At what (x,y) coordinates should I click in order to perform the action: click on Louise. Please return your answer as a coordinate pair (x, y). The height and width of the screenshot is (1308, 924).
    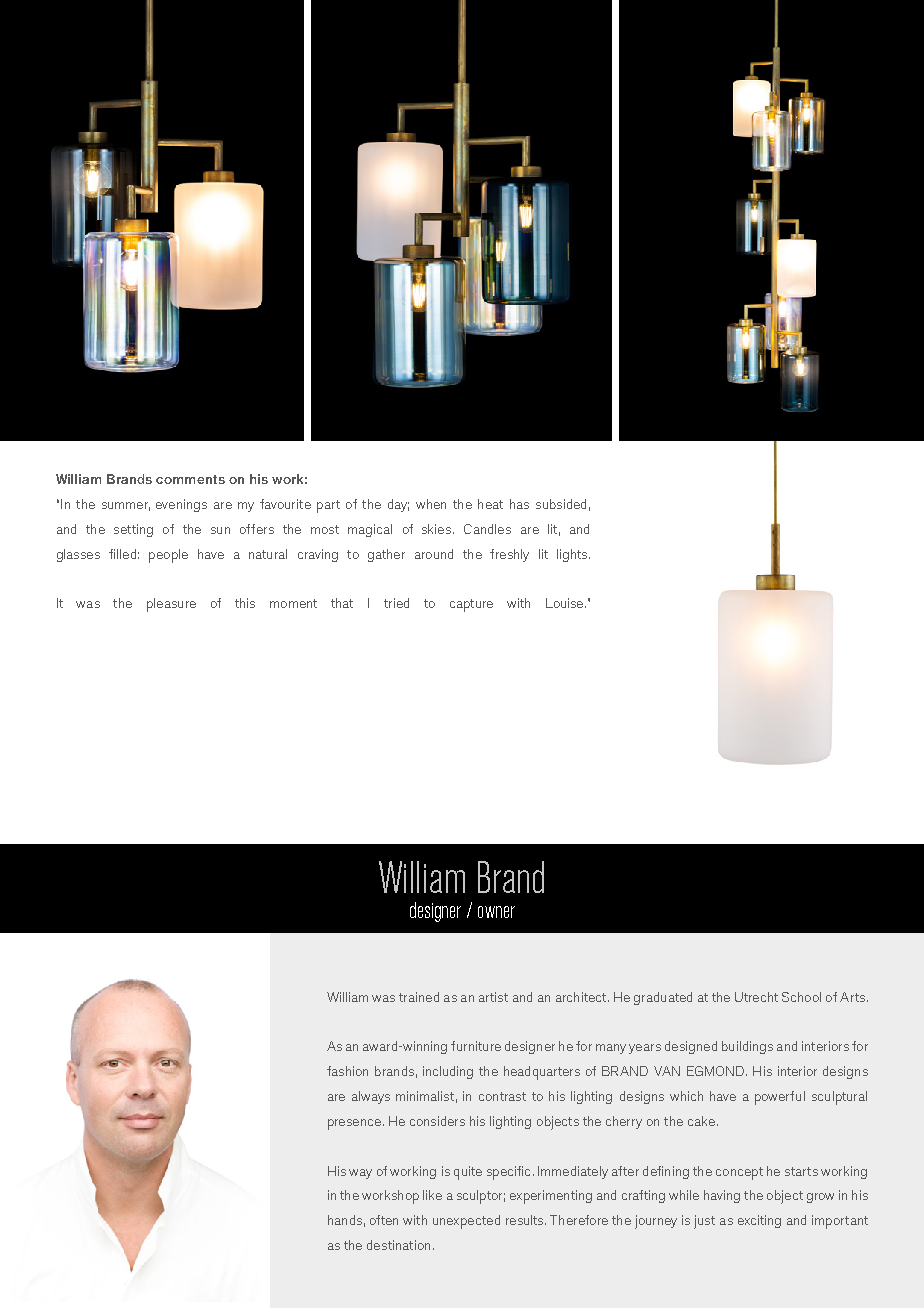
    Looking at the image, I should click on (566, 603).
